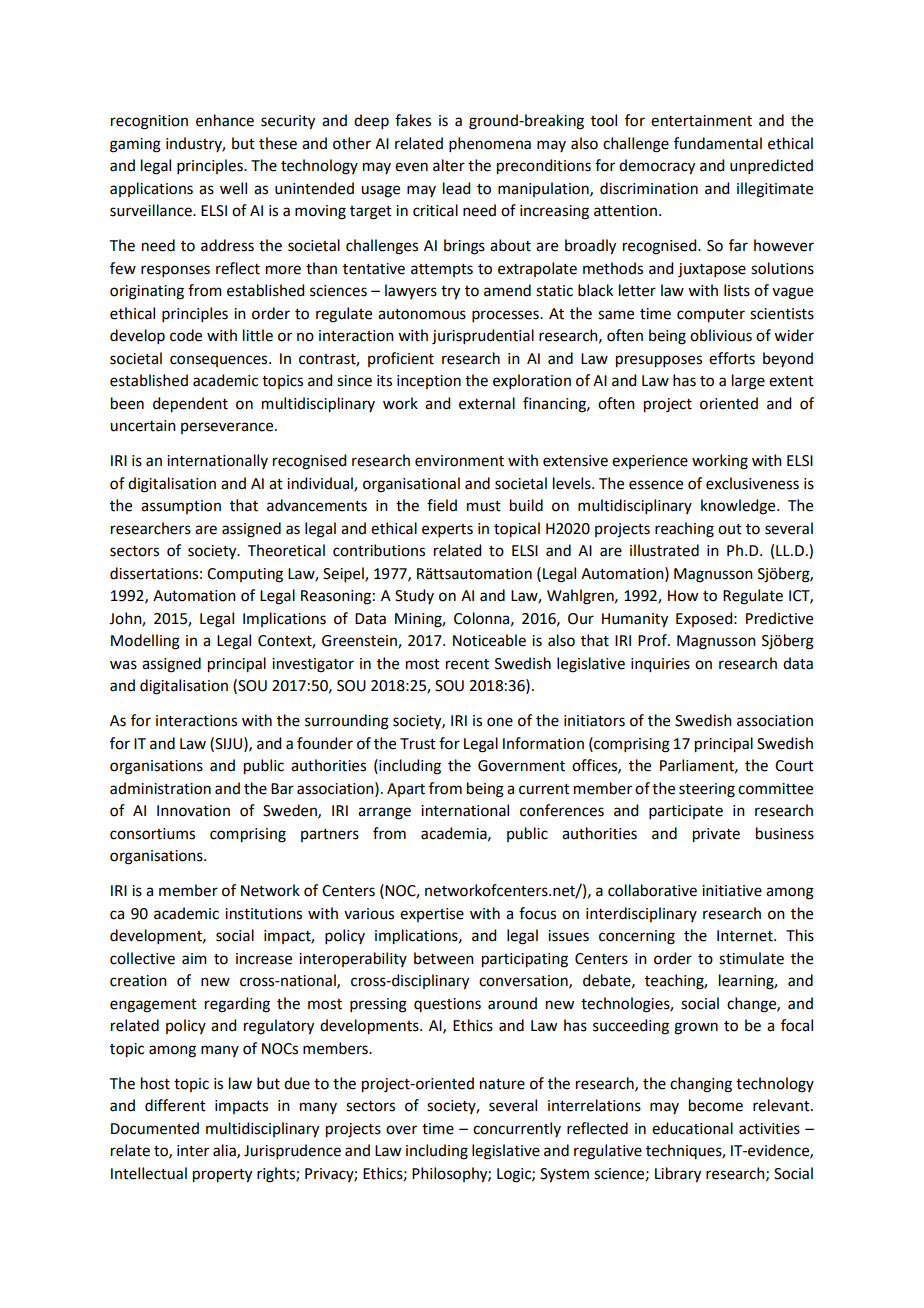 The width and height of the document is (924, 1308). I want to click on enhance, so click(225, 120).
